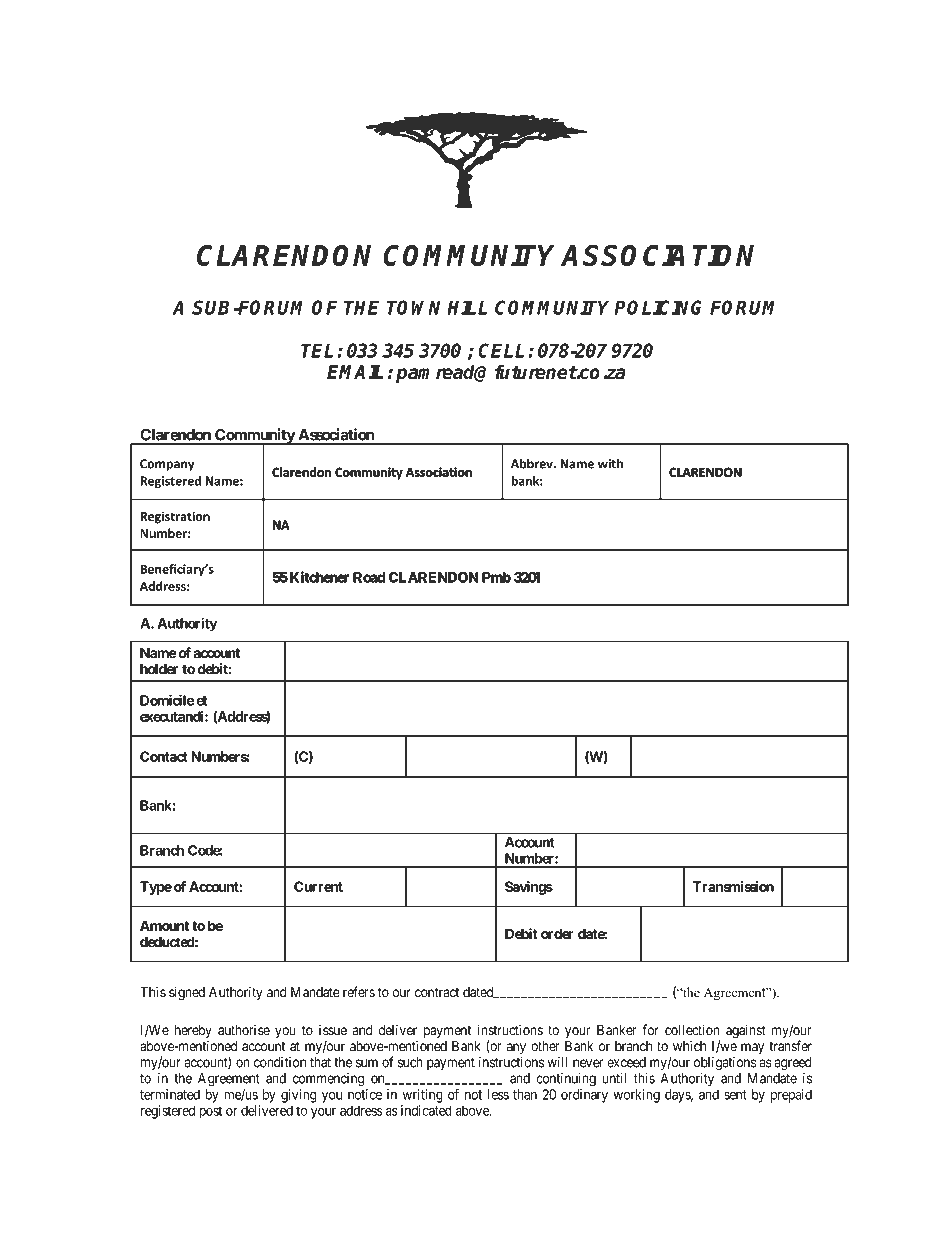  What do you see at coordinates (210, 1112) in the image?
I see `post` at bounding box center [210, 1112].
